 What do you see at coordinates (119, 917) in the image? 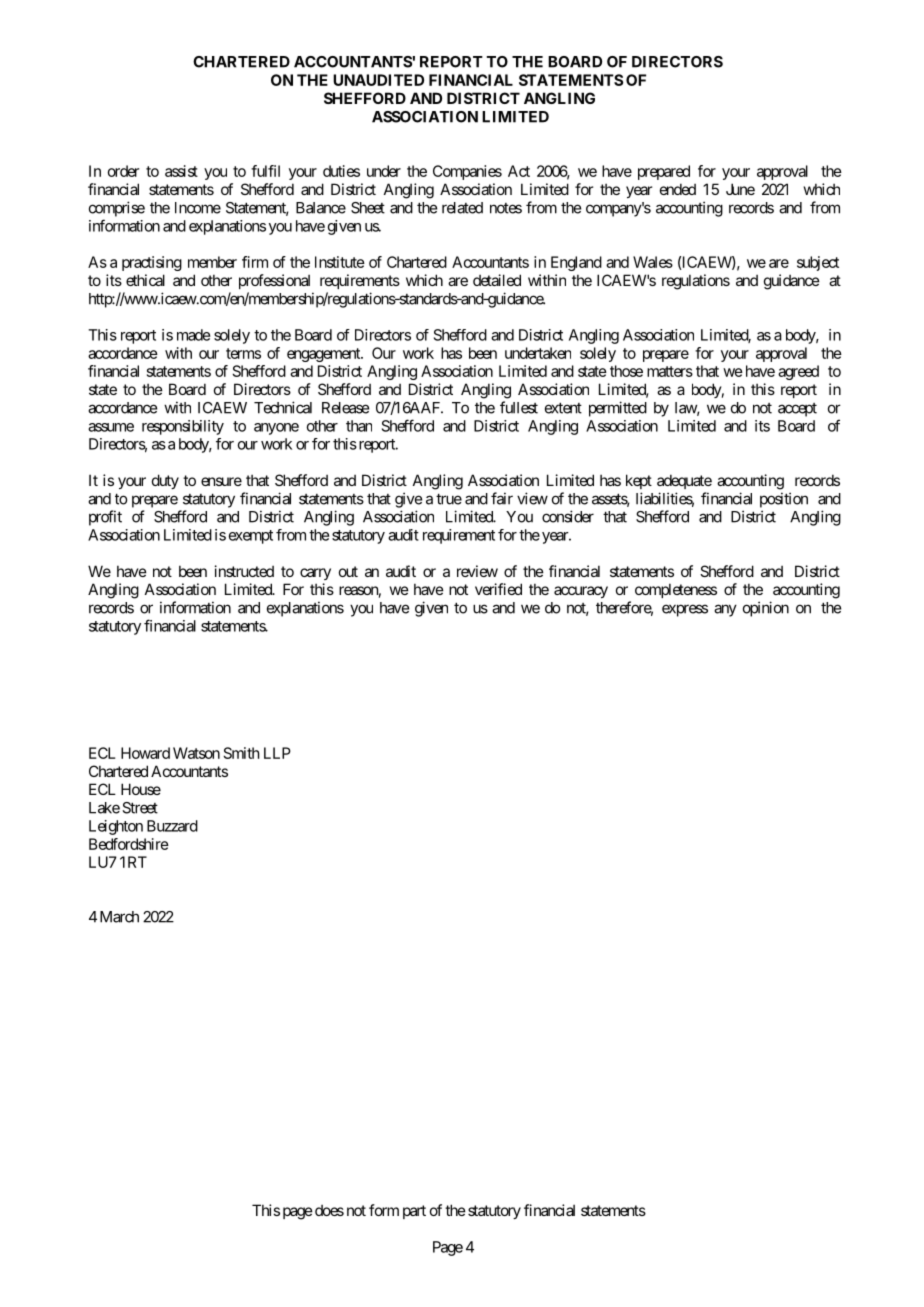
I see `March` at bounding box center [119, 917].
